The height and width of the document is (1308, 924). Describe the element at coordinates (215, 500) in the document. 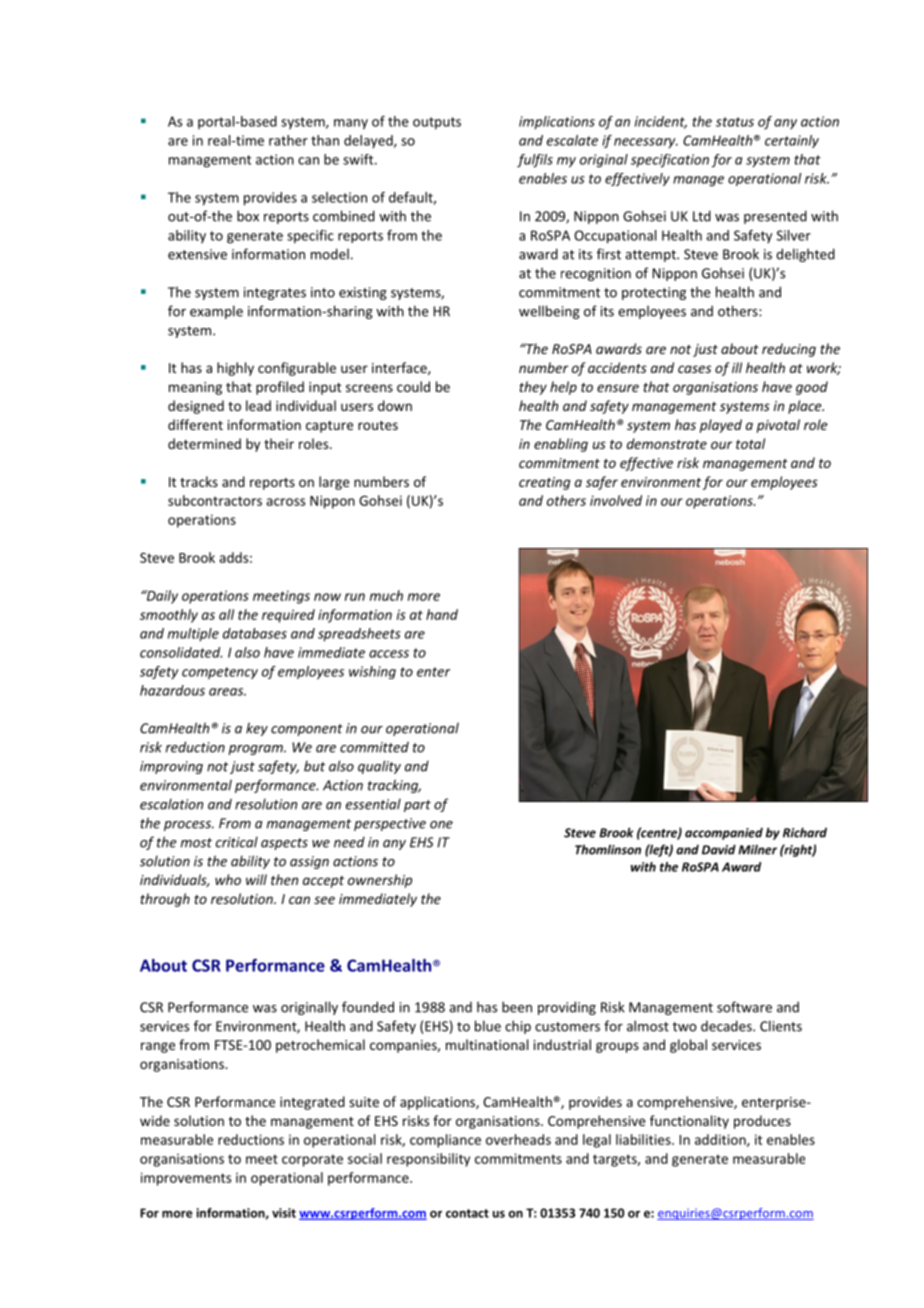

I see `subcontractors` at that location.
